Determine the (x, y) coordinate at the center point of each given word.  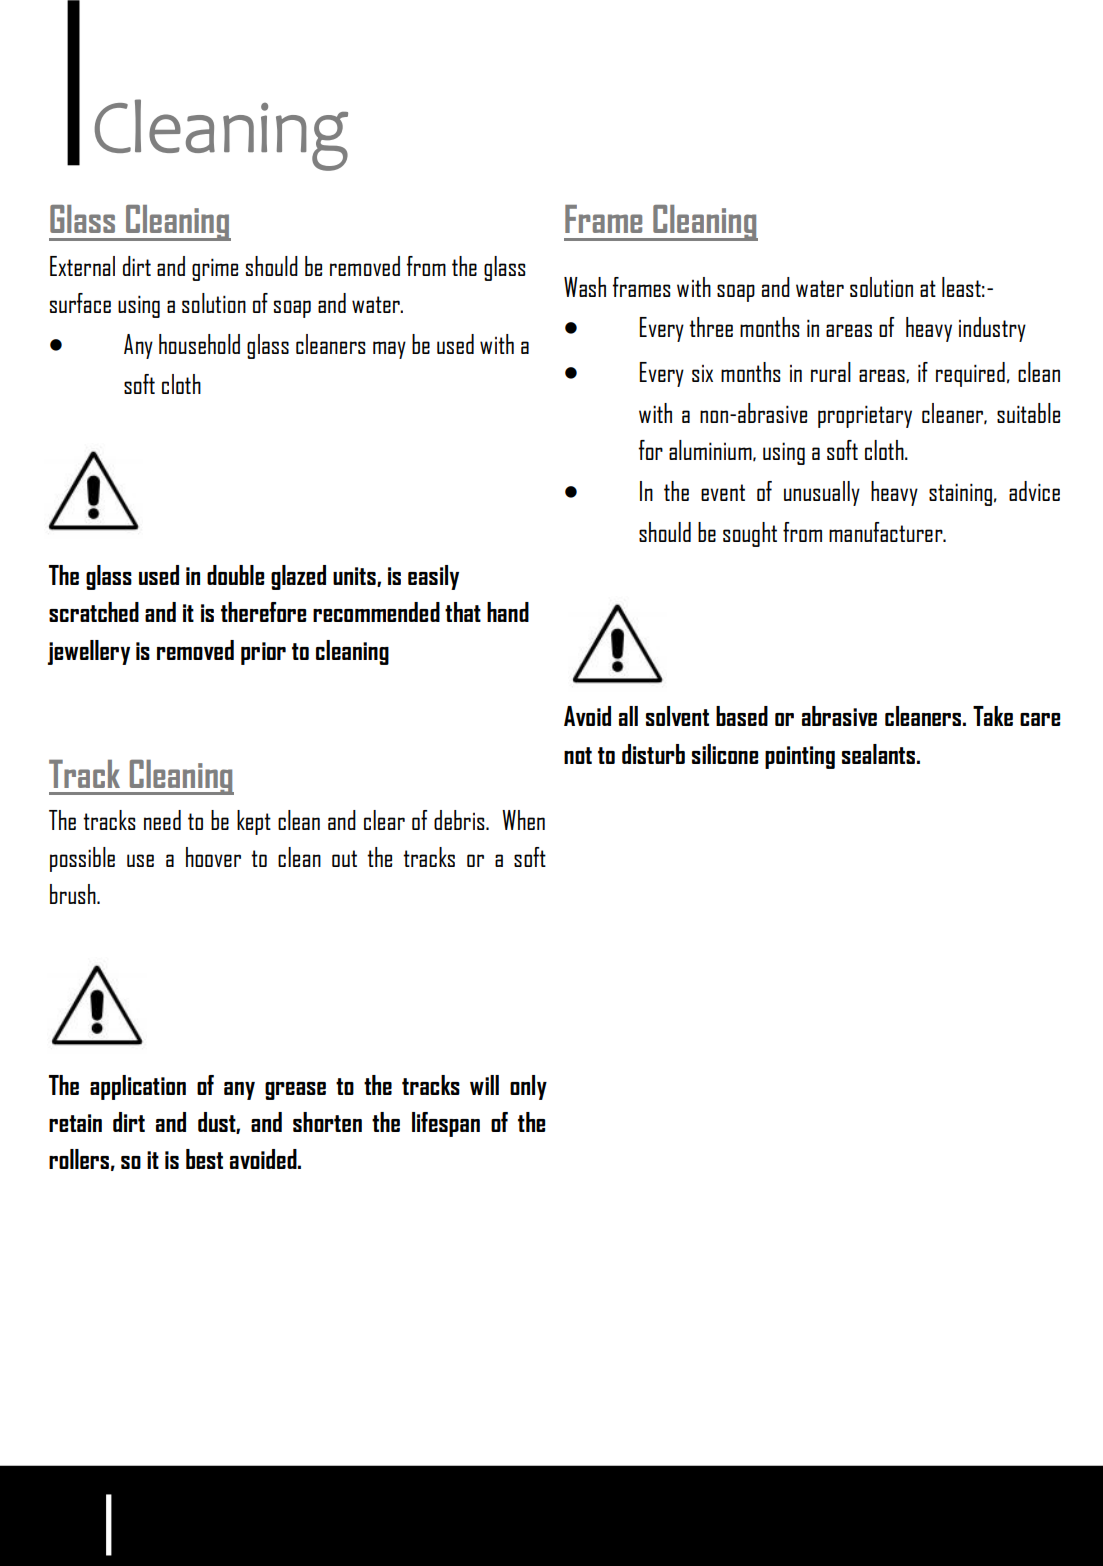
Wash (585, 287)
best (204, 1159)
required (970, 374)
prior (263, 653)
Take (993, 716)
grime (215, 269)
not (578, 755)
